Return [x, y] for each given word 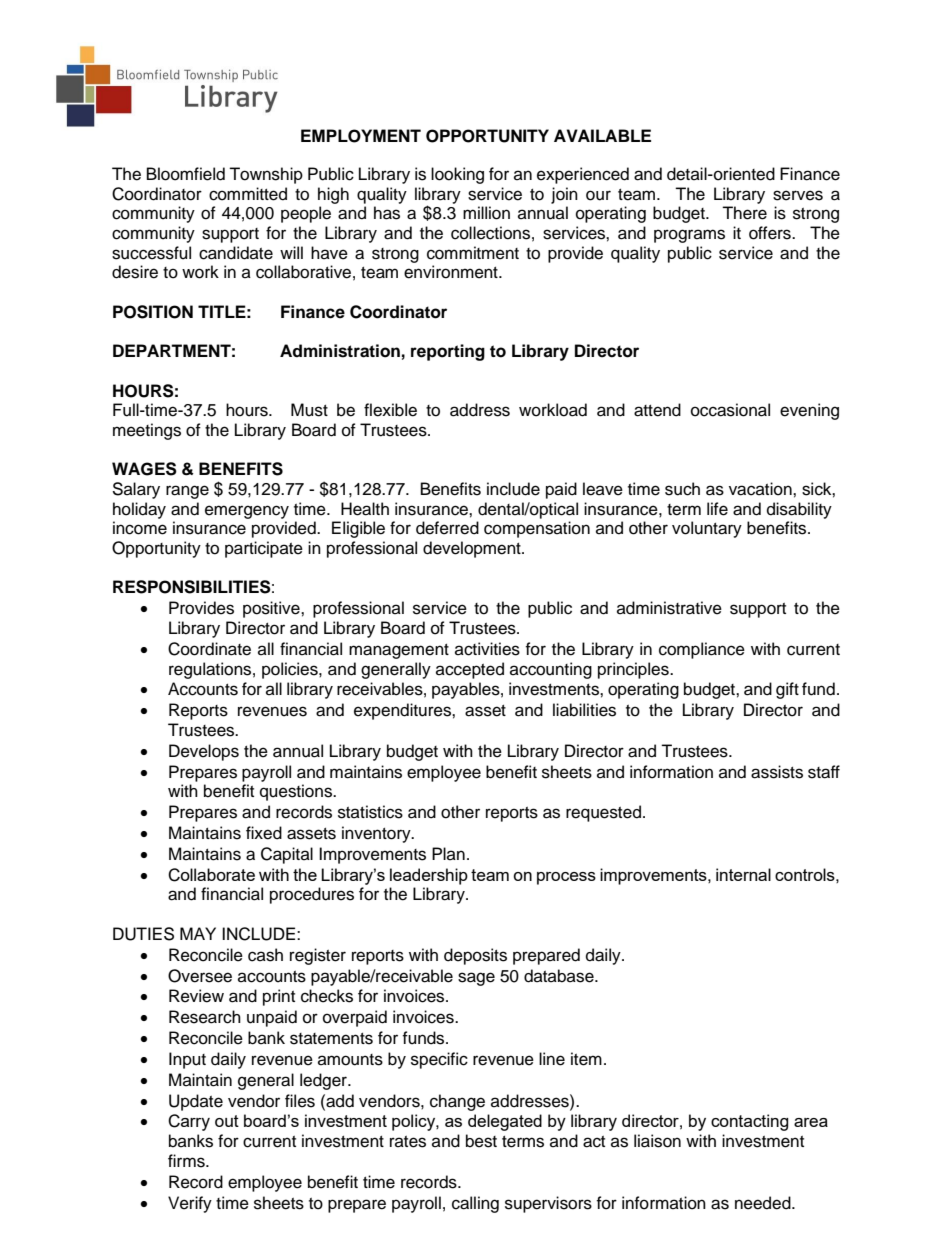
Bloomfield [186, 174]
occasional [730, 410]
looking [457, 175]
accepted [470, 670]
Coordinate [209, 649]
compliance [702, 650]
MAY [198, 933]
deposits [475, 956]
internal [743, 874]
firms [187, 1161]
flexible [390, 410]
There [744, 213]
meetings [147, 431]
